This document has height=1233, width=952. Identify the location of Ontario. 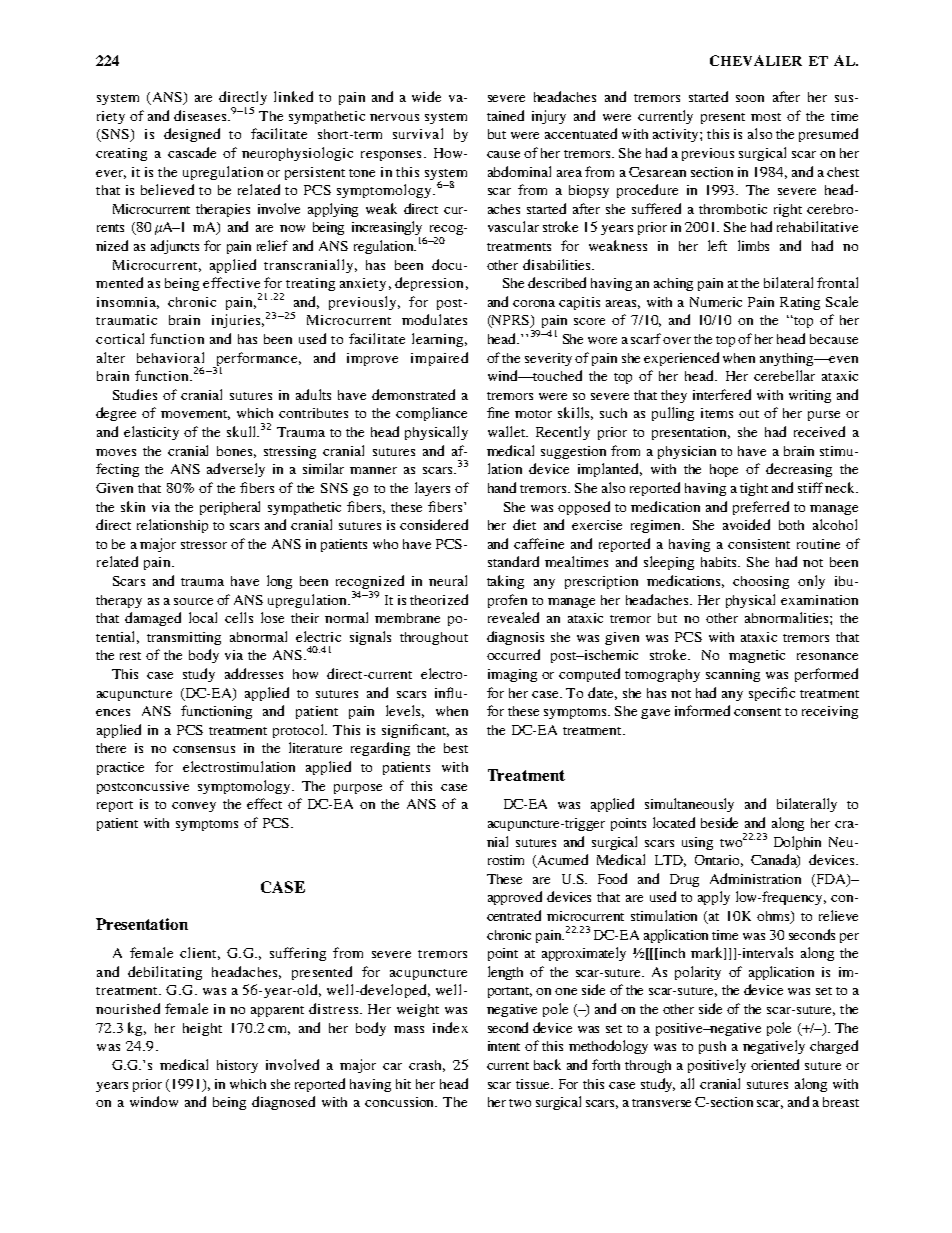
(719, 861).
